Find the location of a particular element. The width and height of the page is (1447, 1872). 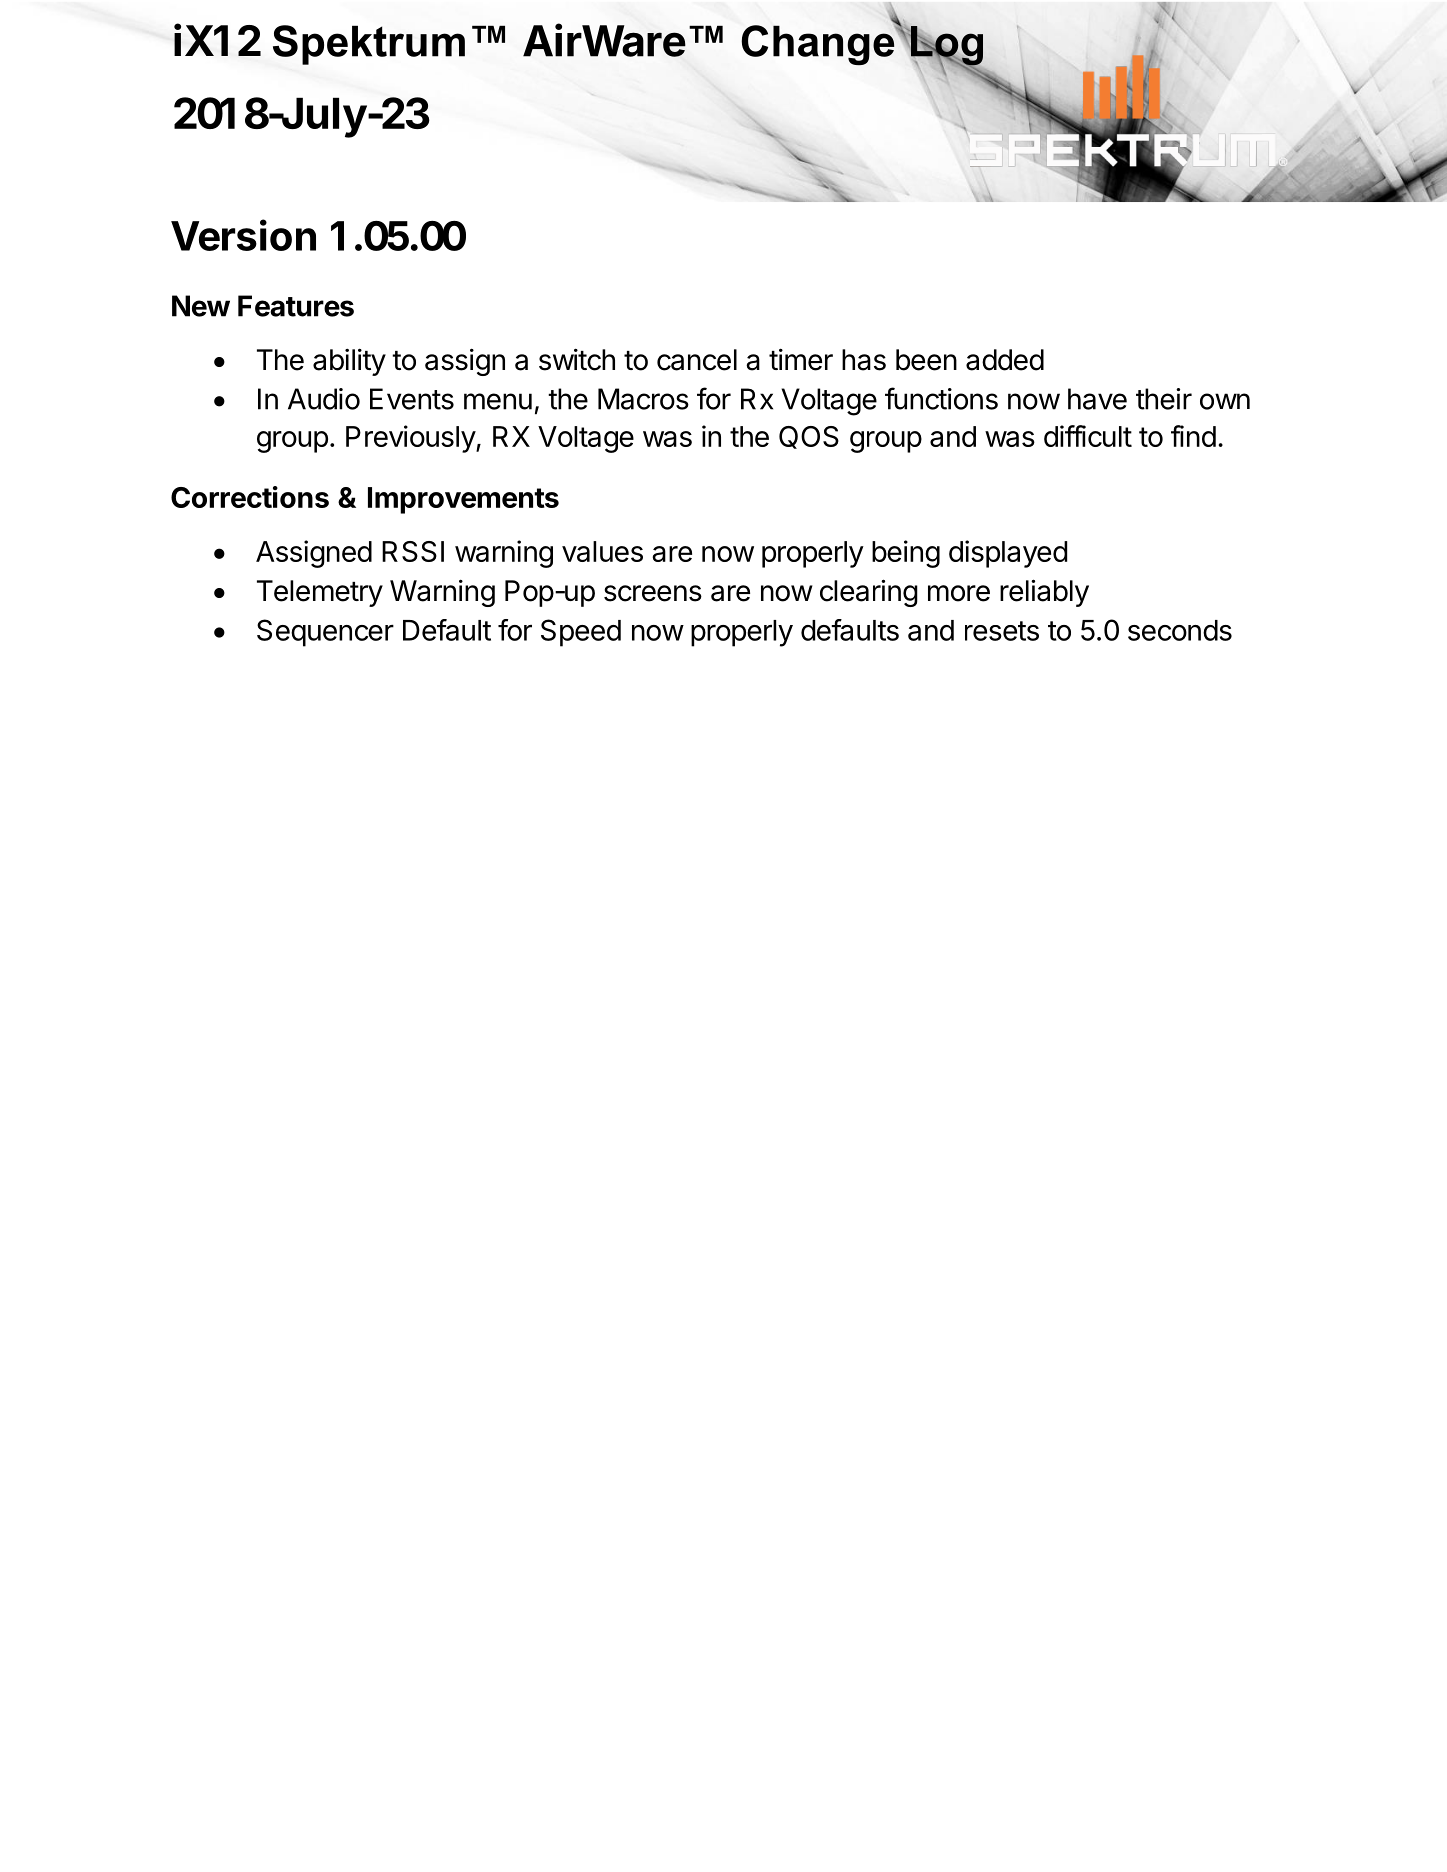

Corrections is located at coordinates (250, 497).
